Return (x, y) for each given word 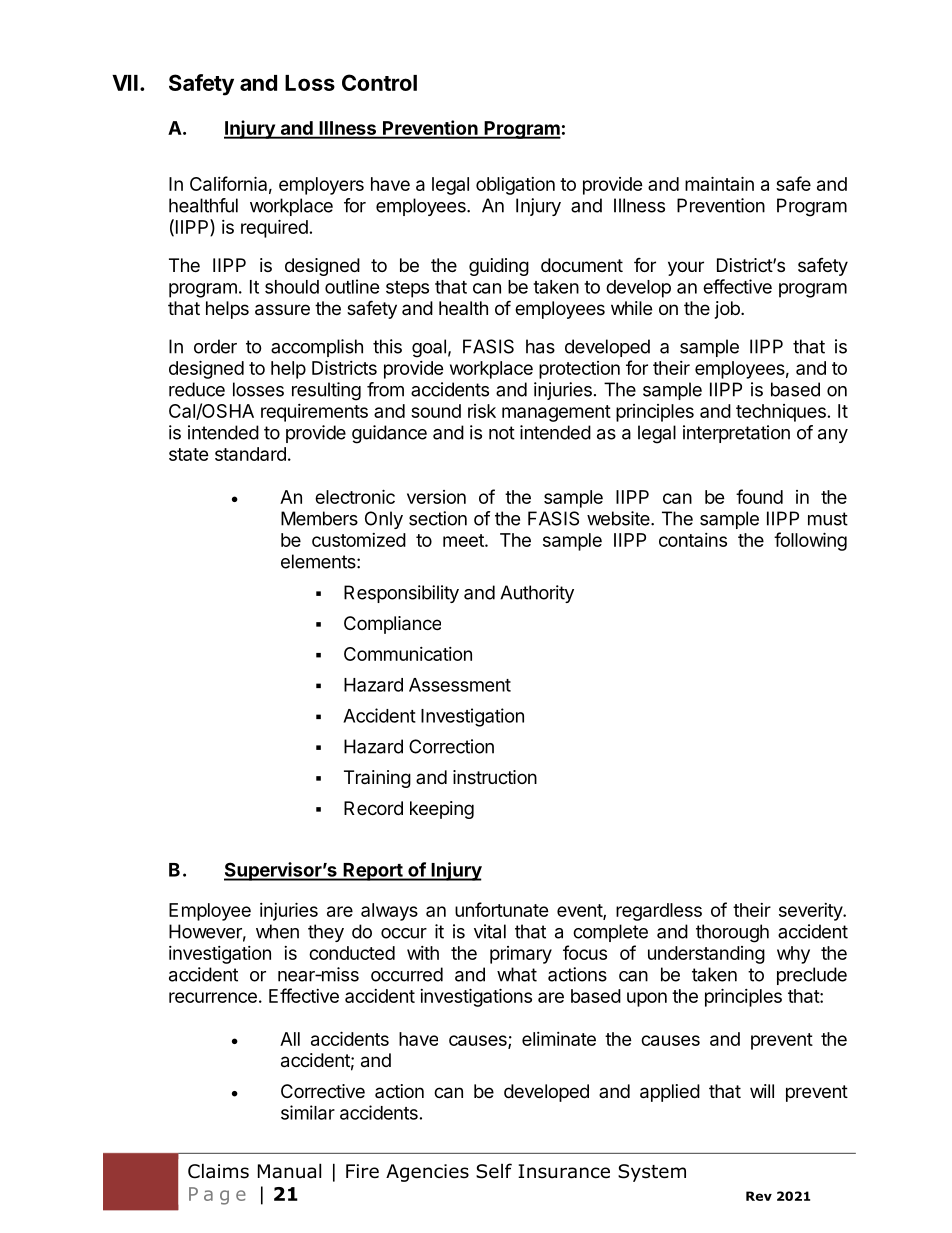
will (762, 1091)
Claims (218, 1171)
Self (494, 1171)
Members (319, 518)
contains (693, 540)
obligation (515, 186)
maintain (719, 183)
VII (125, 83)
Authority (537, 594)
